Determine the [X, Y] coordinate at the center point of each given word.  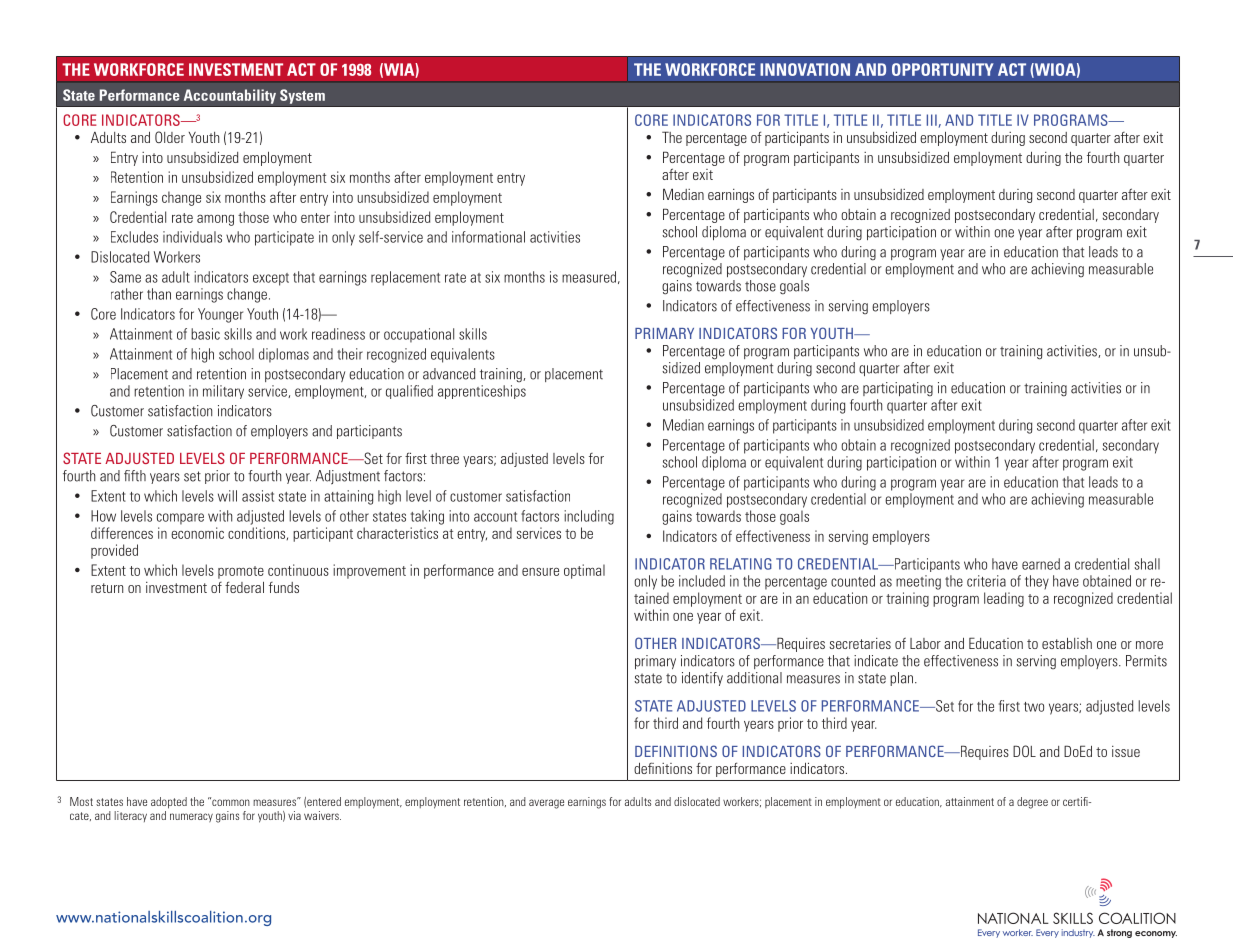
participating [898, 389]
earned [1041, 564]
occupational [419, 335]
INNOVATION [805, 69]
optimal [584, 571]
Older [170, 137]
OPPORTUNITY [943, 69]
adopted [169, 803]
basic [205, 334]
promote [241, 572]
